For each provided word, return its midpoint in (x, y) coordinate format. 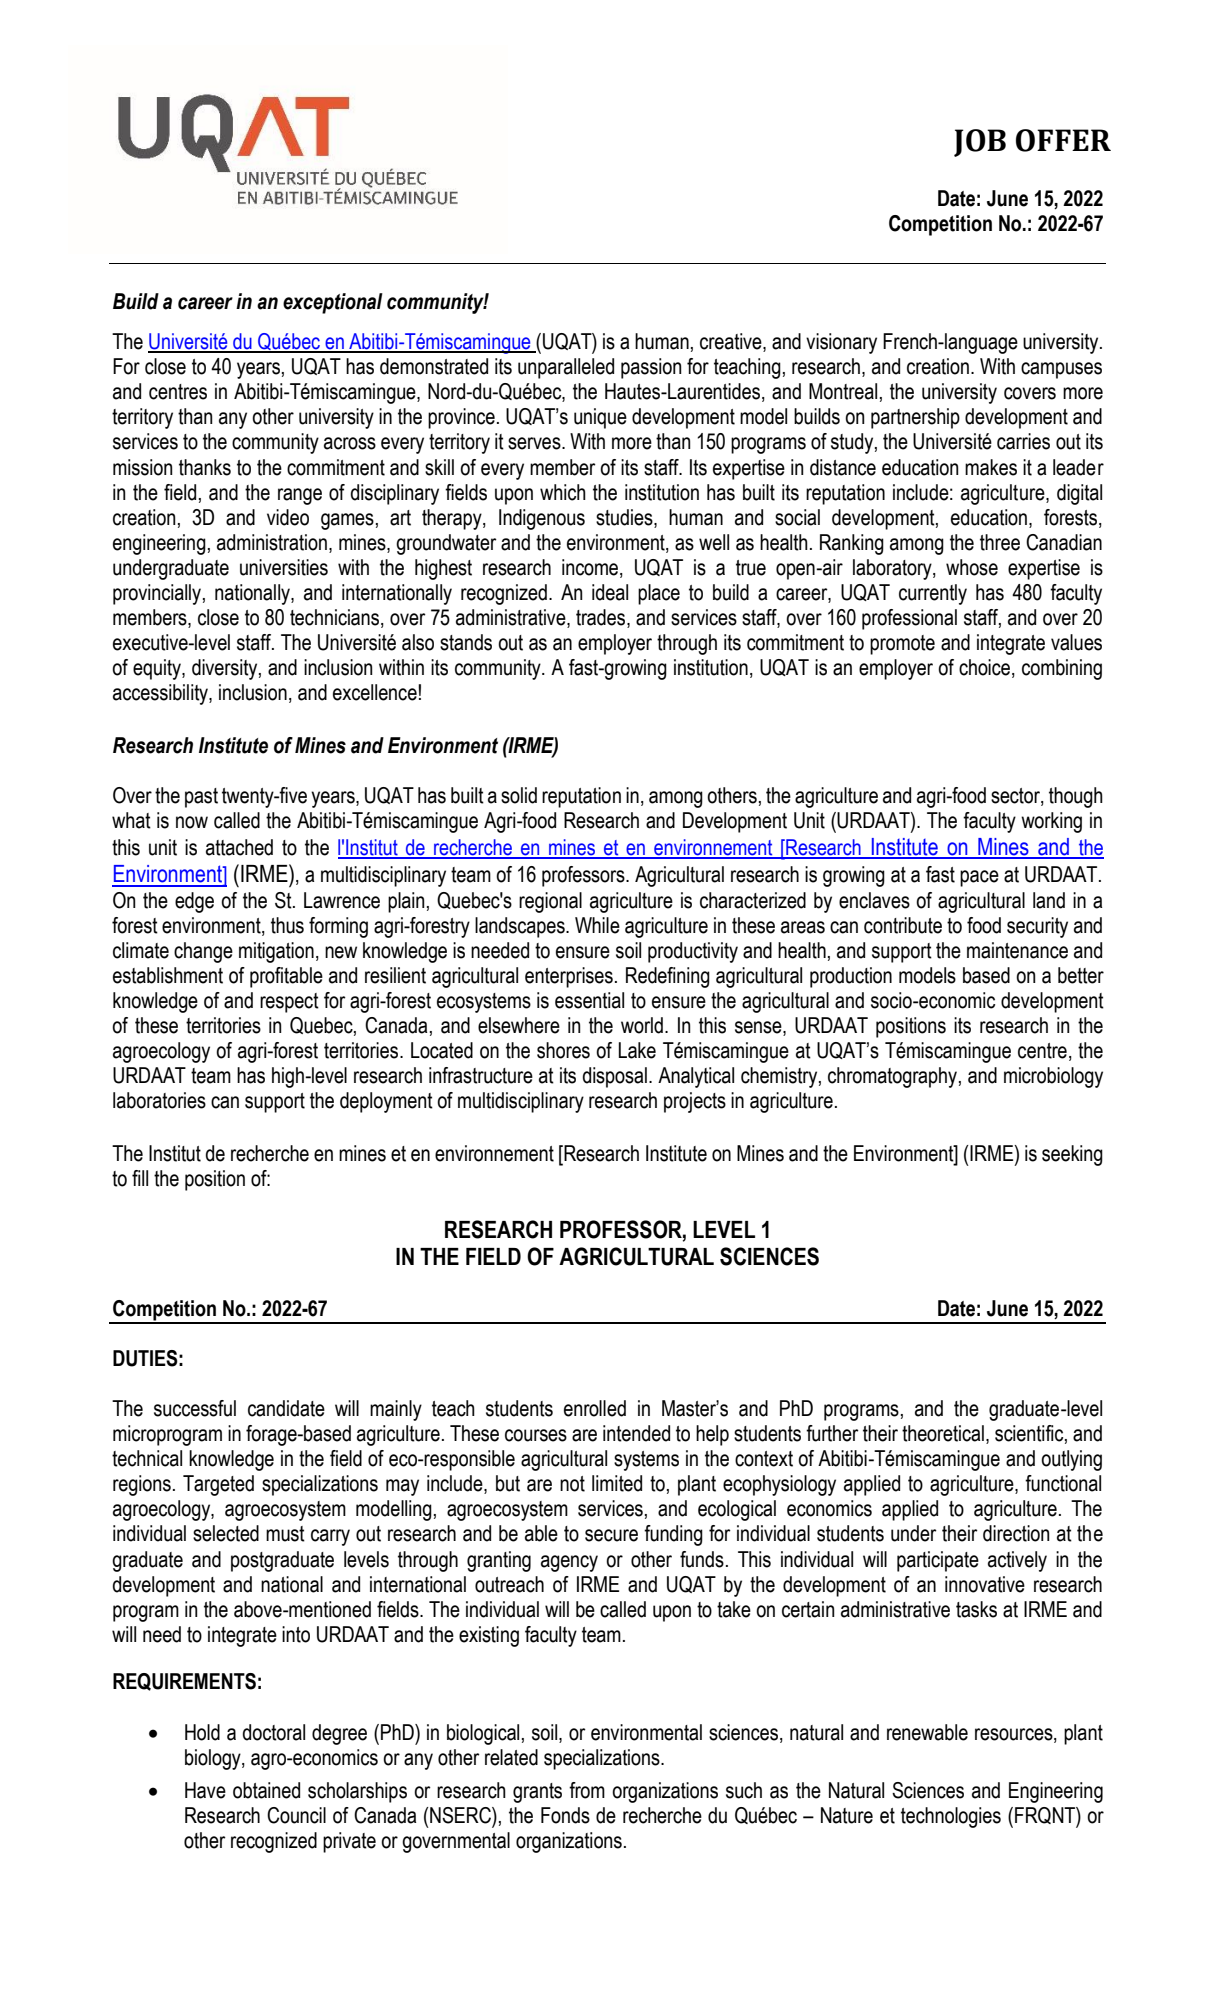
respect (289, 1003)
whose (972, 567)
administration (272, 542)
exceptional (333, 303)
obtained (266, 1790)
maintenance (1017, 950)
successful (195, 1408)
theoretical (943, 1433)
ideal (610, 592)
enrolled (595, 1408)
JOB (980, 143)
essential (589, 1000)
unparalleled (566, 368)
